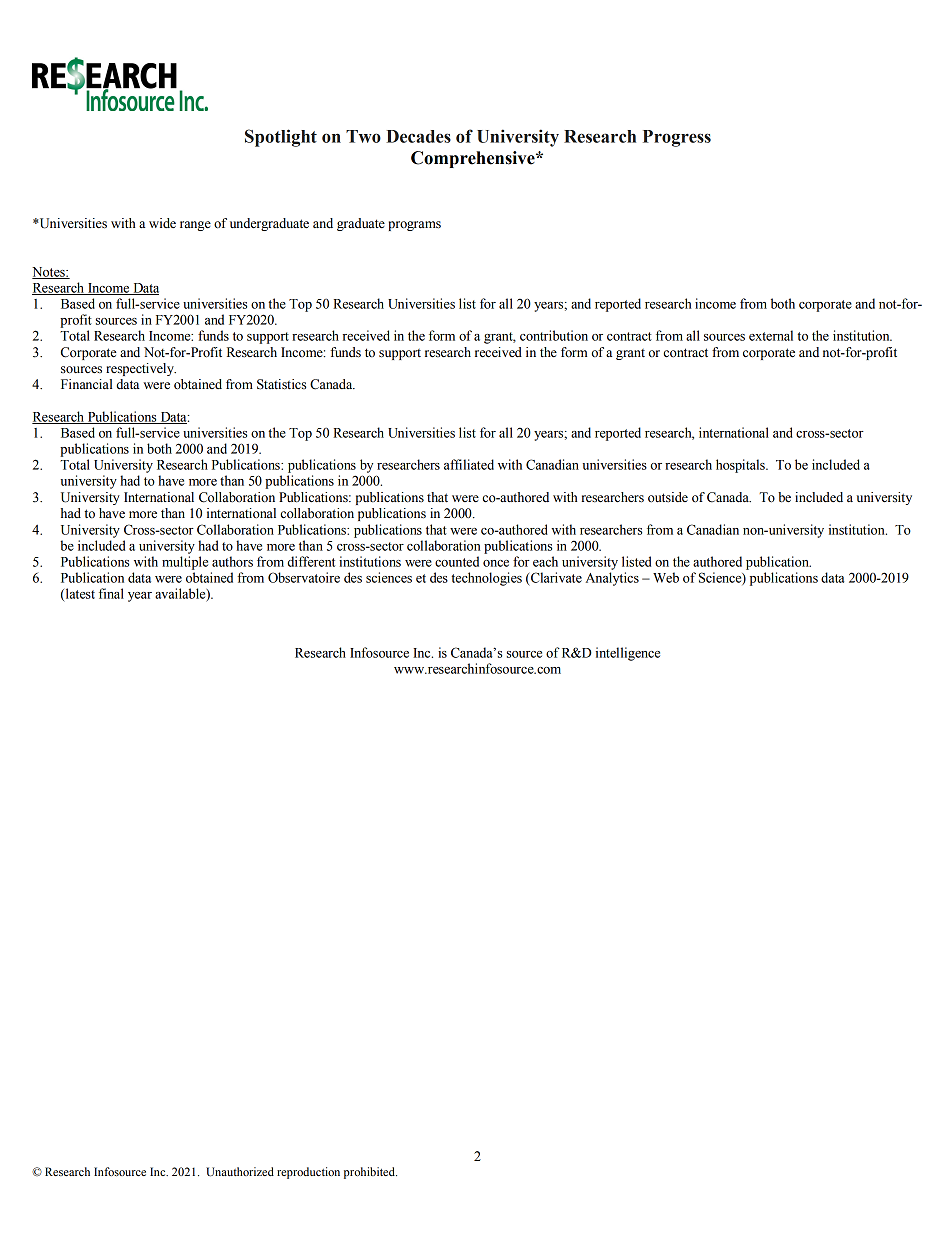 The image size is (952, 1233). I want to click on affiliated, so click(469, 464).
